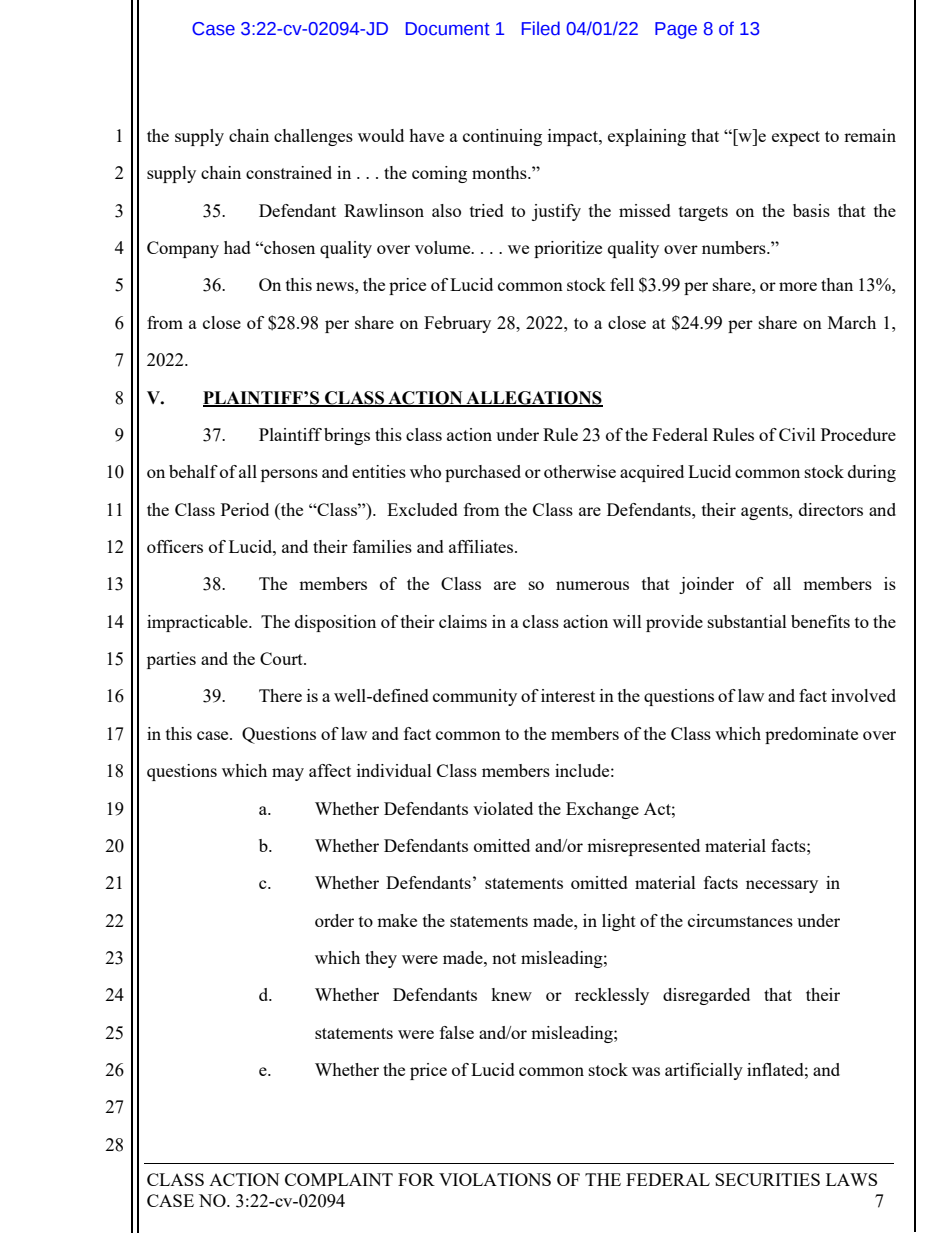 Image resolution: width=952 pixels, height=1233 pixels. I want to click on expect, so click(796, 138).
